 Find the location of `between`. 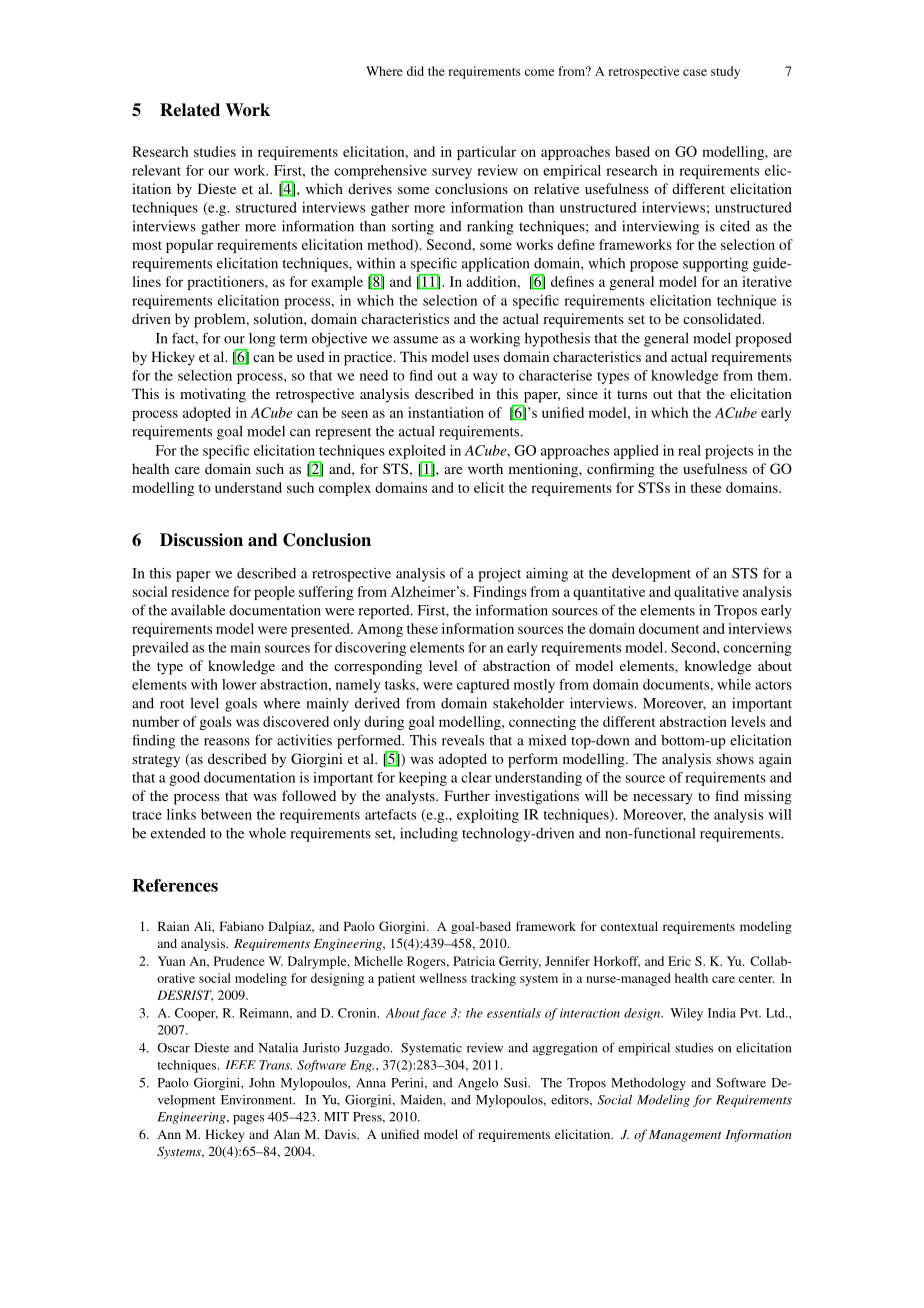

between is located at coordinates (226, 814).
